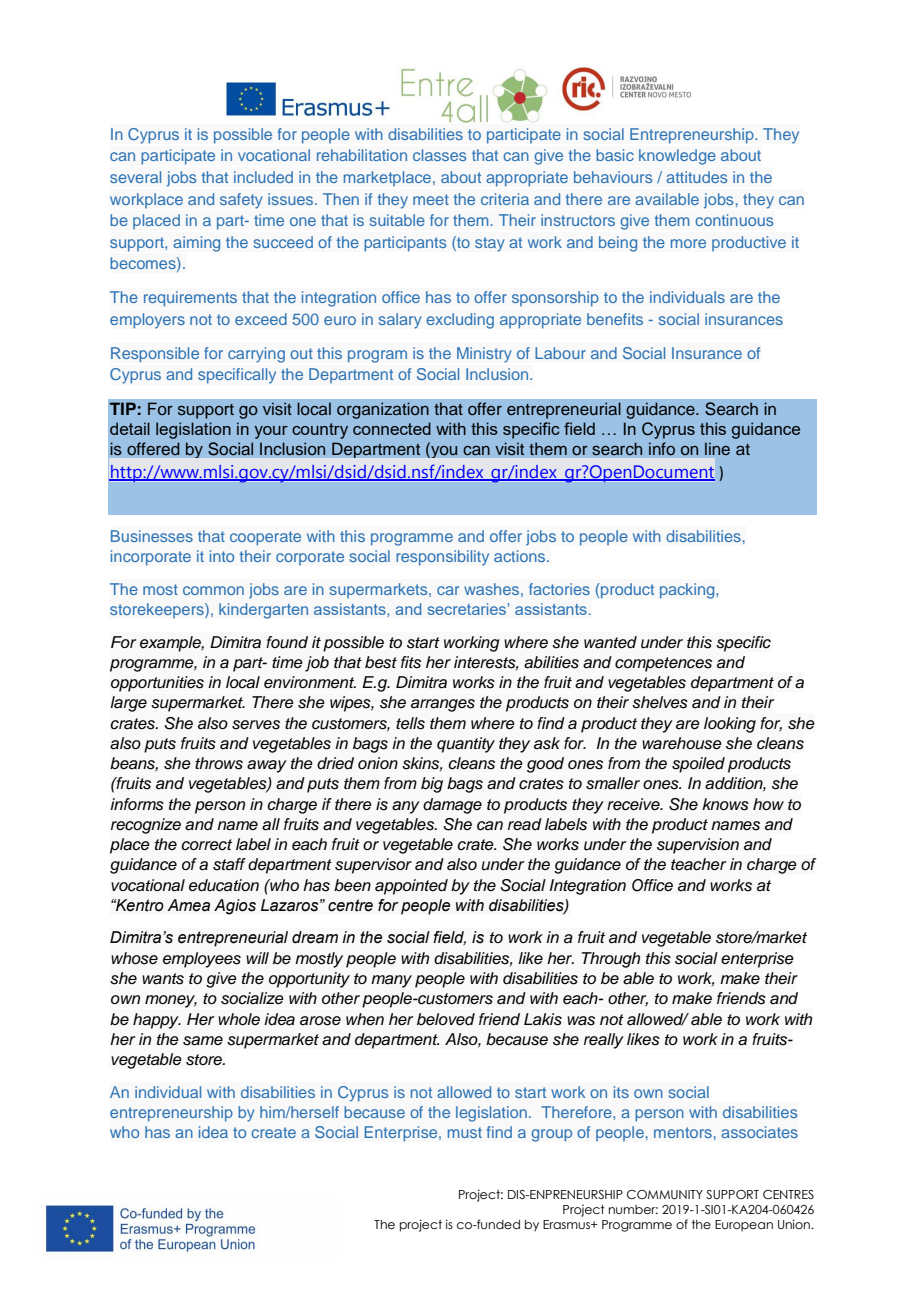 The width and height of the screenshot is (924, 1308). Describe the element at coordinates (241, 201) in the screenshot. I see `safety` at that location.
